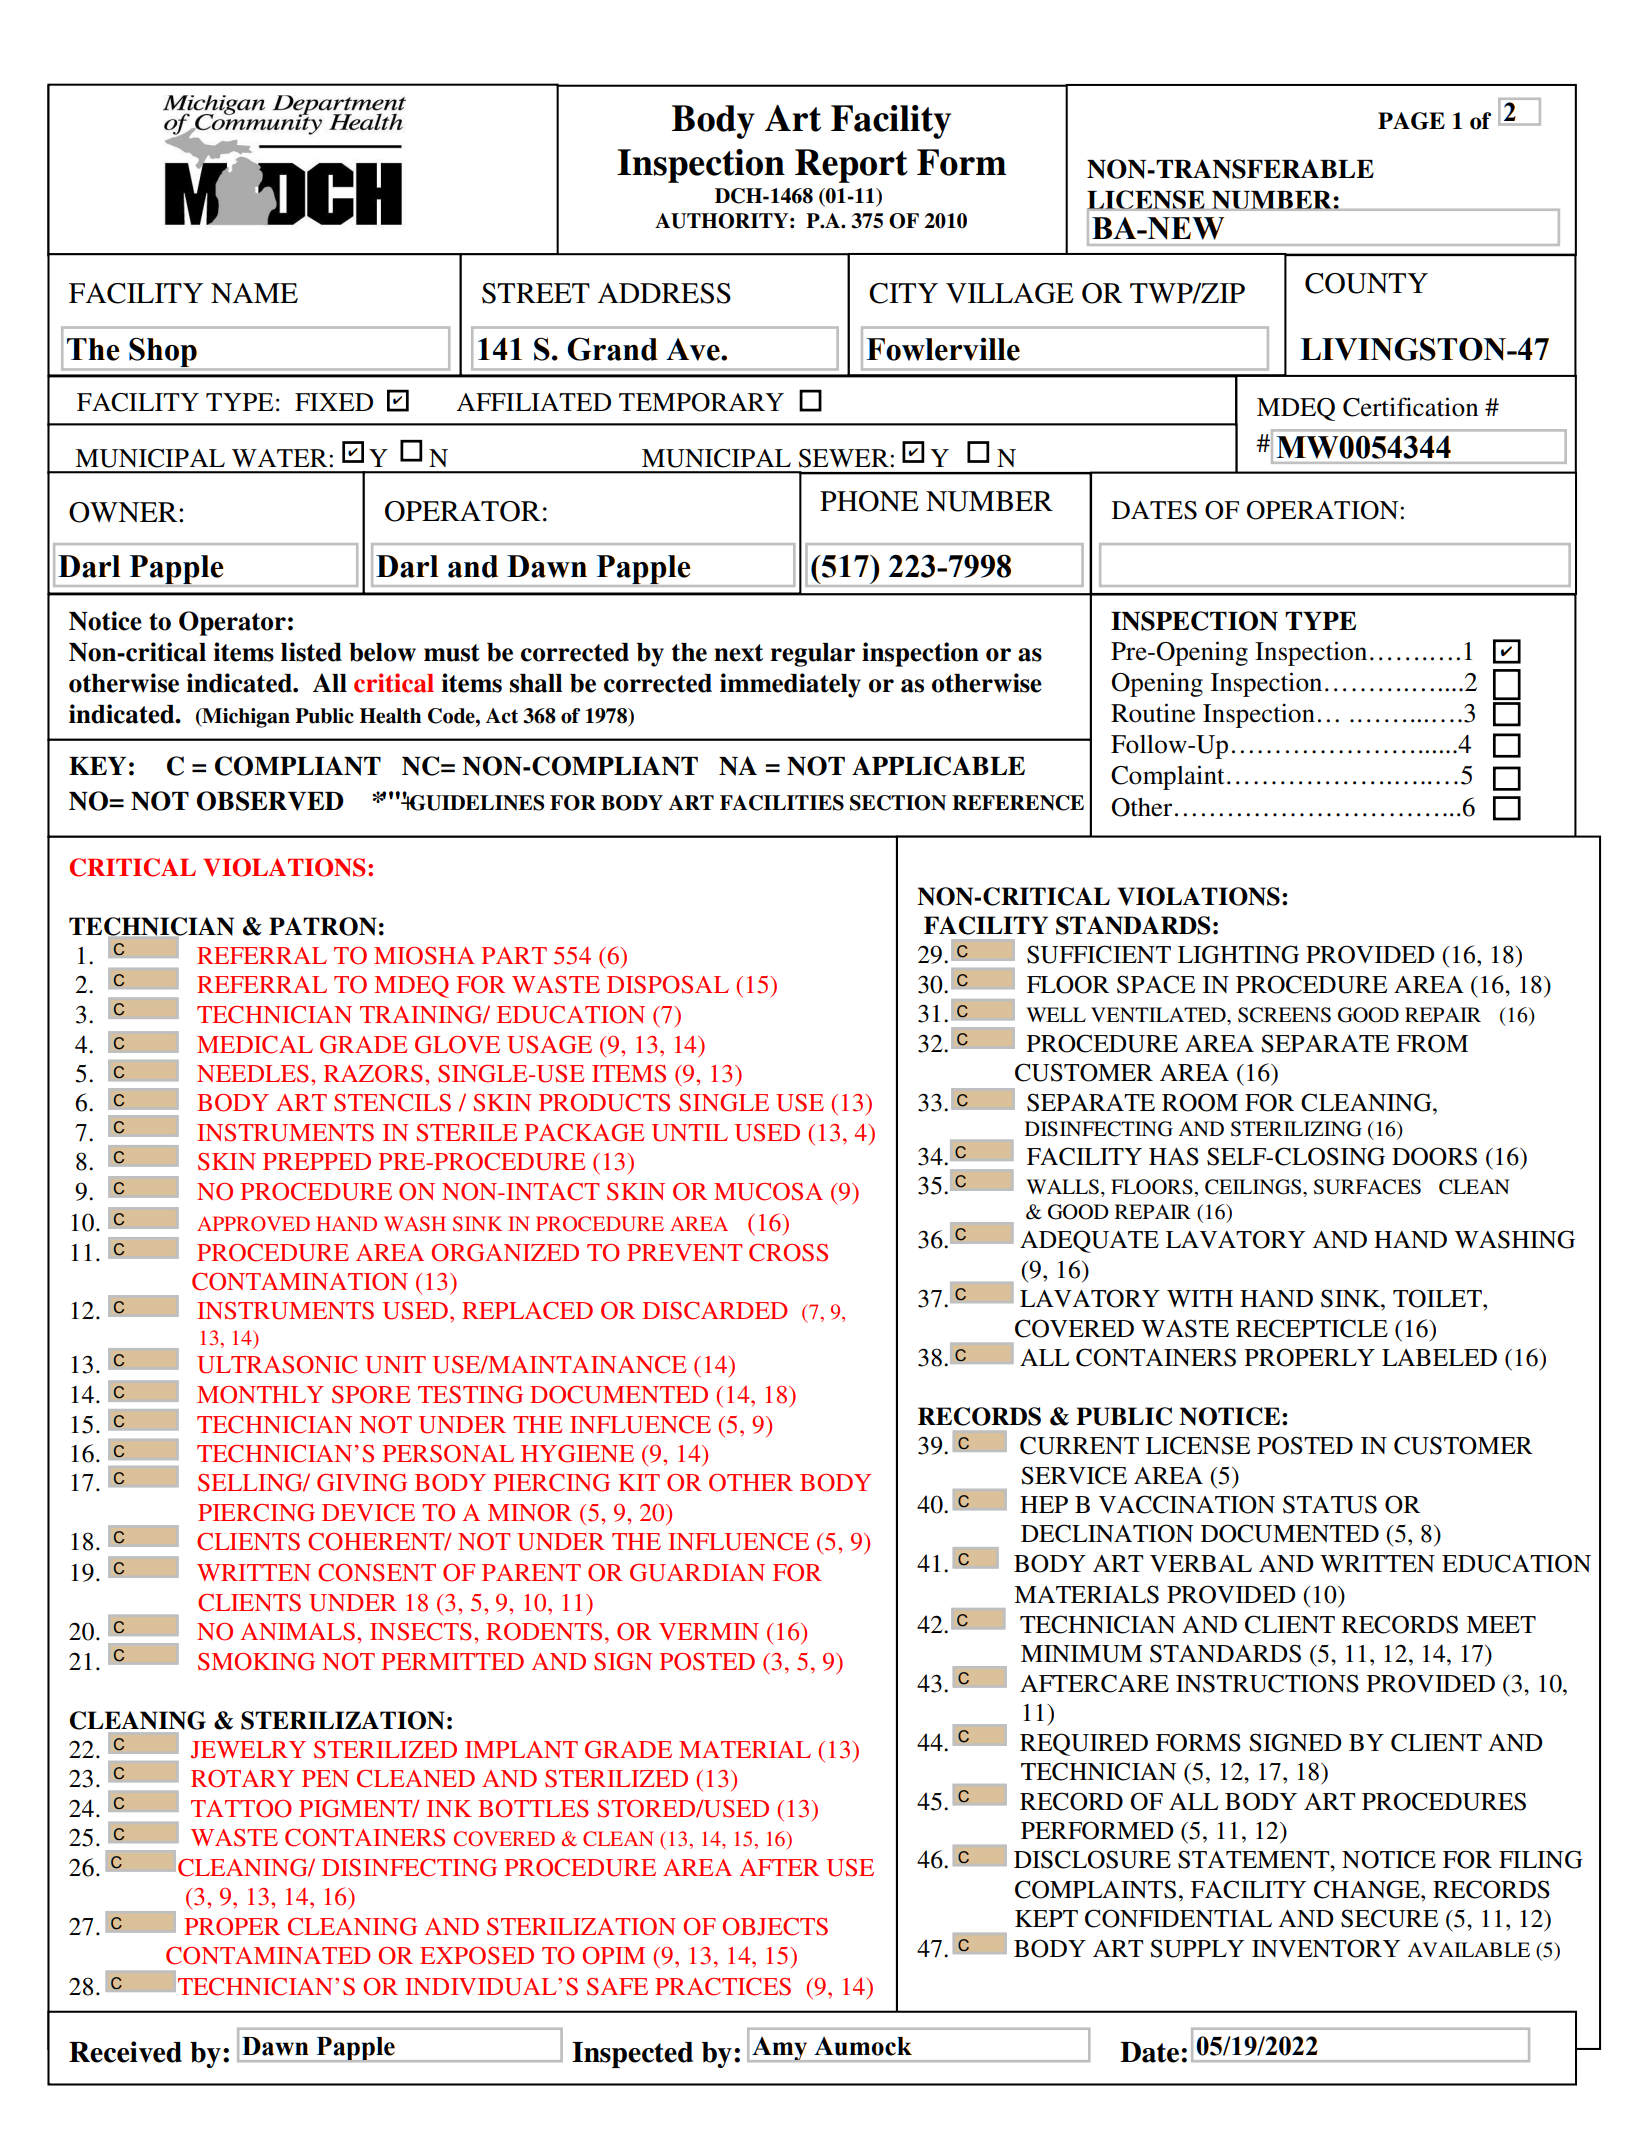  What do you see at coordinates (1411, 121) in the screenshot?
I see `PAGE` at bounding box center [1411, 121].
